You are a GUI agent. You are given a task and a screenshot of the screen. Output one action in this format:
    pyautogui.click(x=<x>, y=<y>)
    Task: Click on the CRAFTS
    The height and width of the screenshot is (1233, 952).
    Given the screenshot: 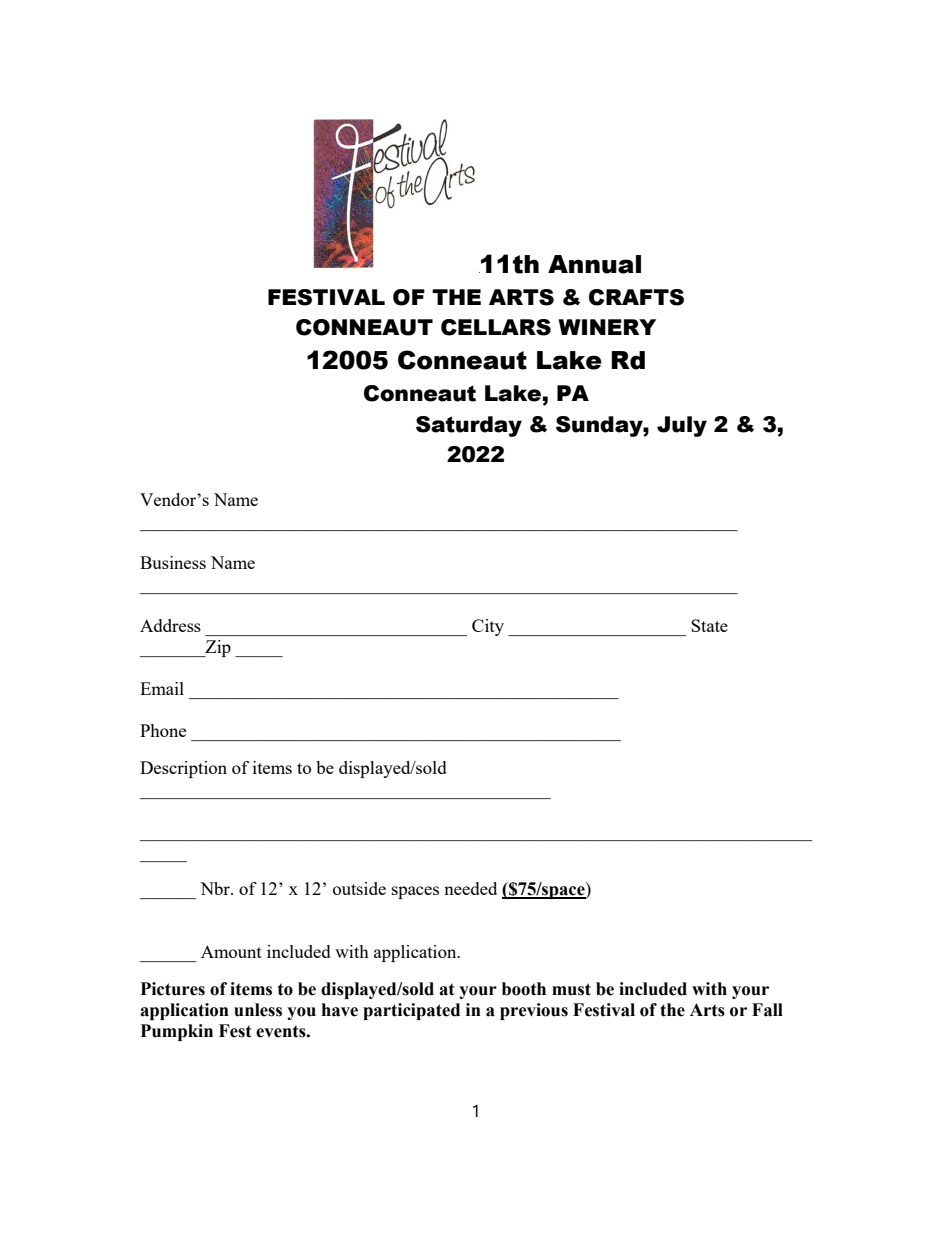 What is the action you would take?
    pyautogui.click(x=636, y=297)
